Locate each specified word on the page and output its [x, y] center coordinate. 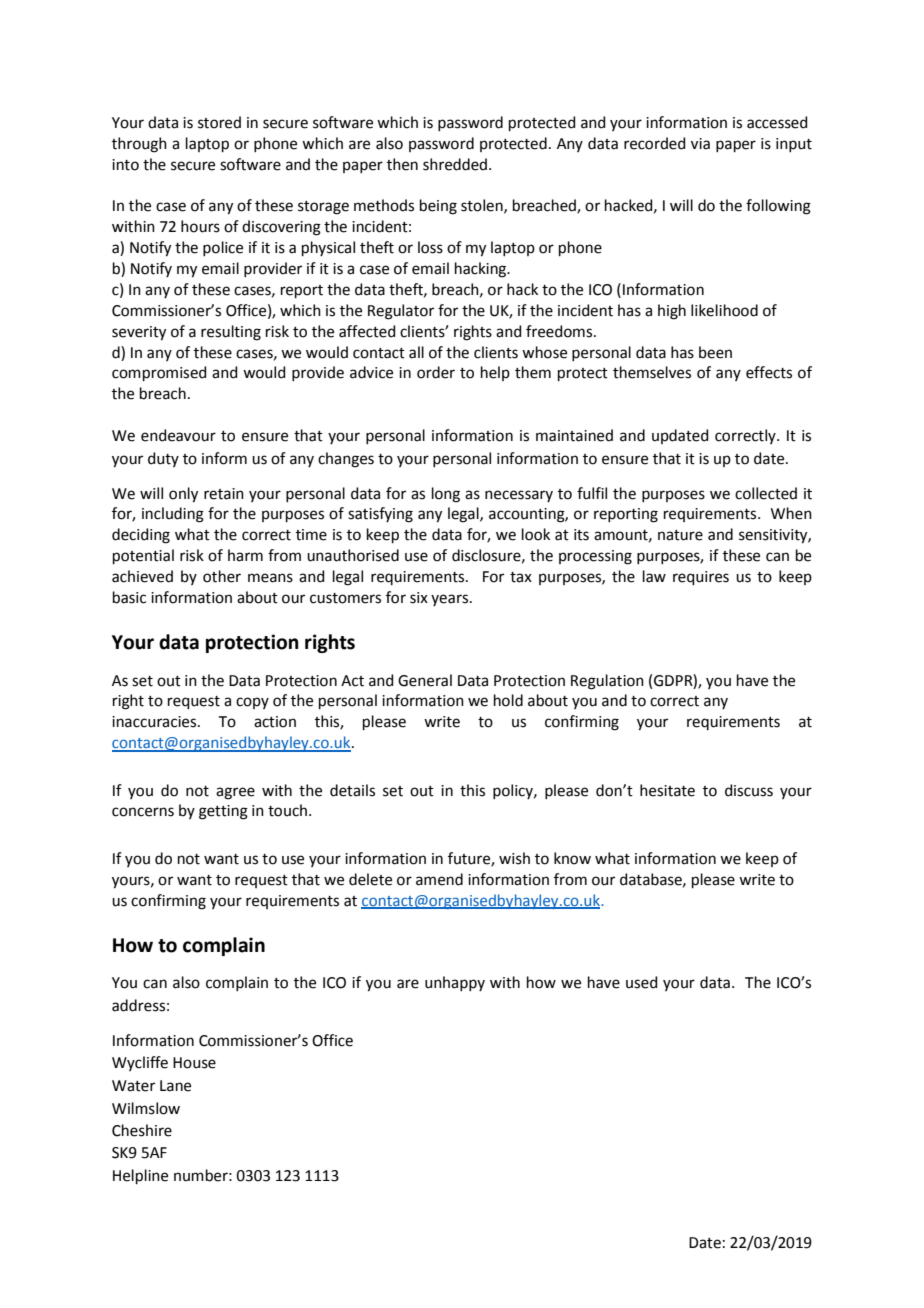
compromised [159, 373]
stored [219, 122]
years [451, 600]
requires [701, 578]
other [222, 576]
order [436, 372]
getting [223, 812]
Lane [175, 1086]
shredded [455, 164]
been [715, 352]
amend [439, 879]
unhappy [455, 983]
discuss [749, 790]
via [700, 144]
